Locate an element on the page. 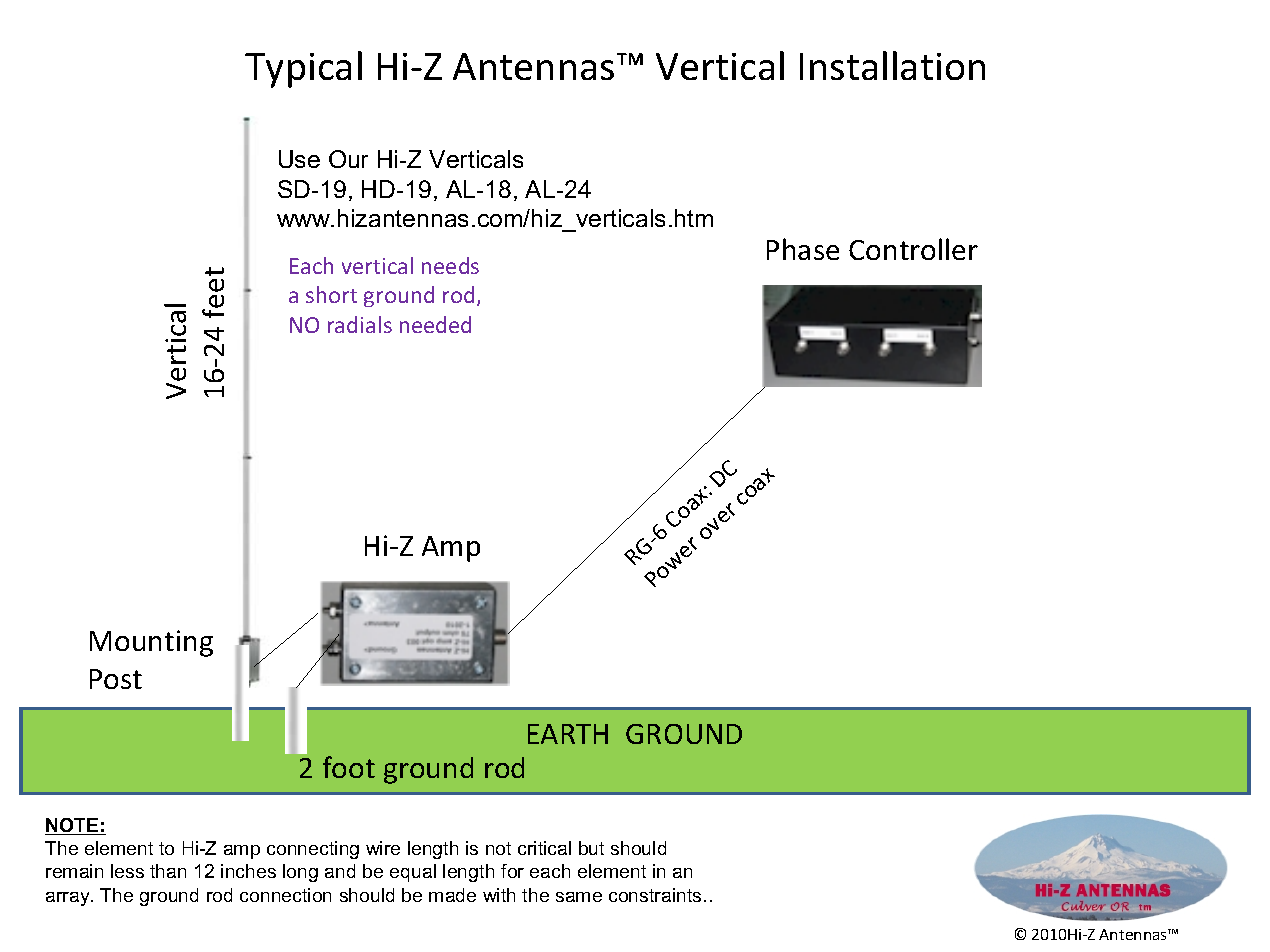  constraints is located at coordinates (655, 895).
